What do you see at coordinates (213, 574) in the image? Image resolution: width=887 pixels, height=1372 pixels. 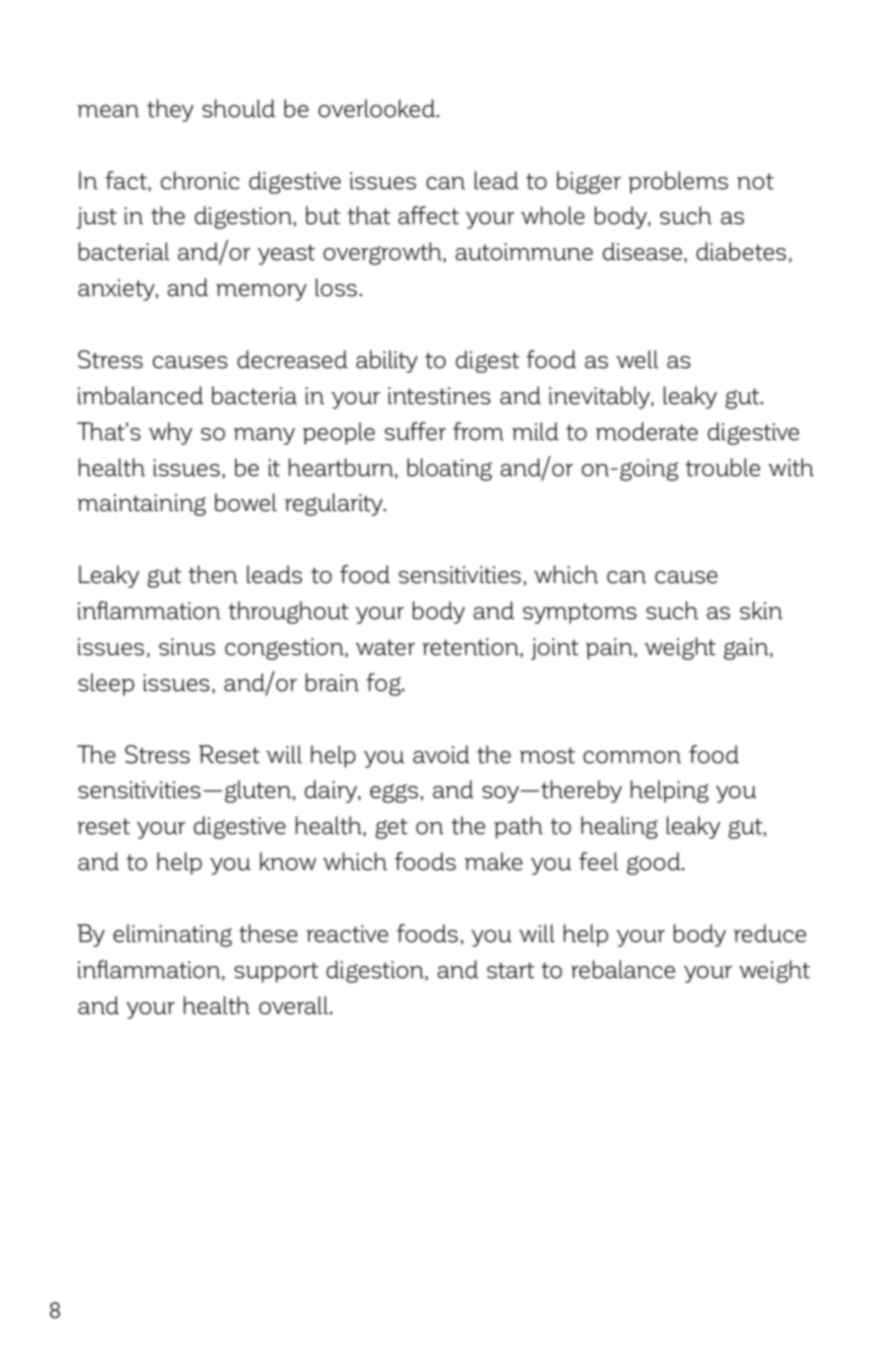 I see `then` at bounding box center [213, 574].
